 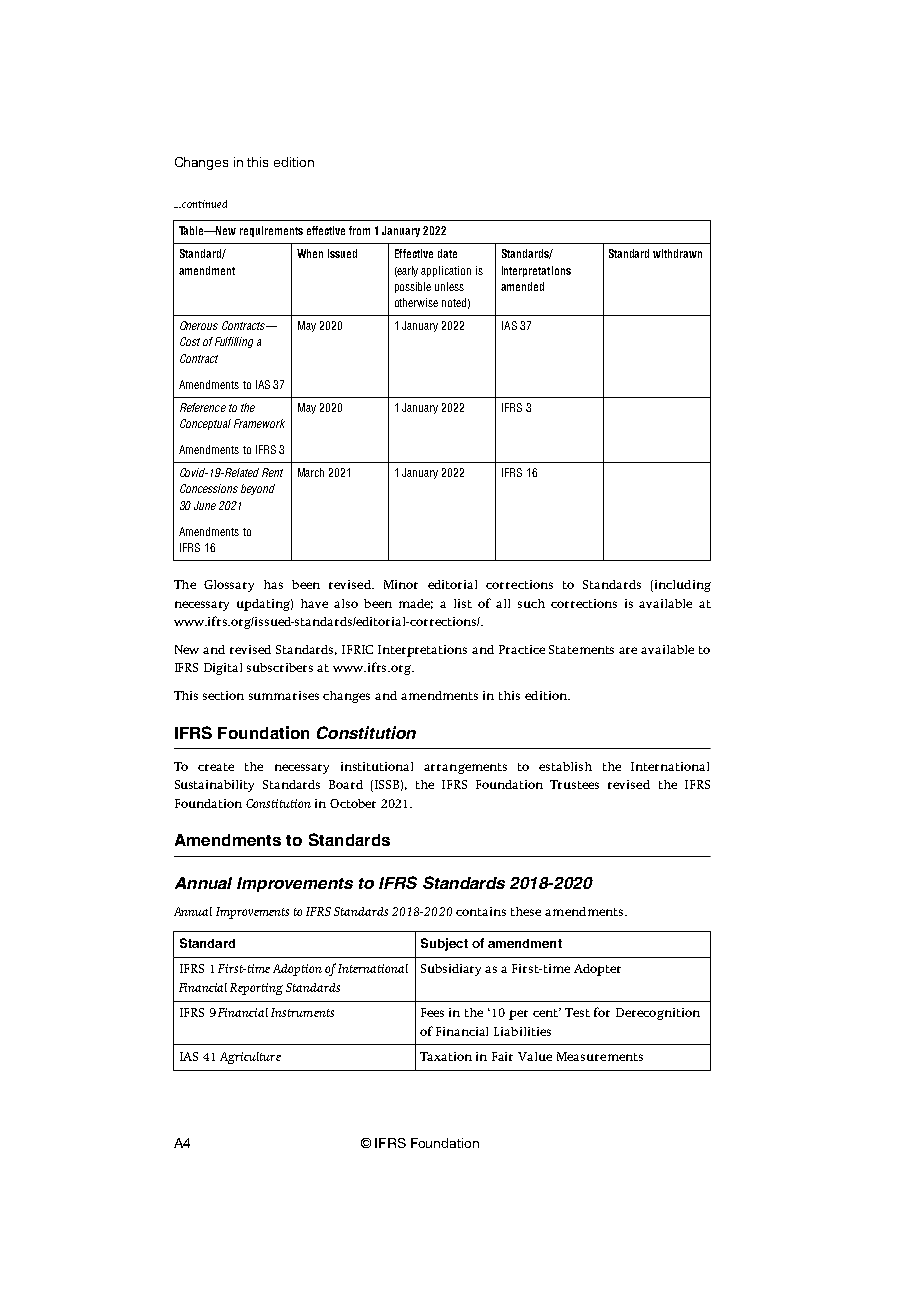 I want to click on made, so click(x=416, y=604).
